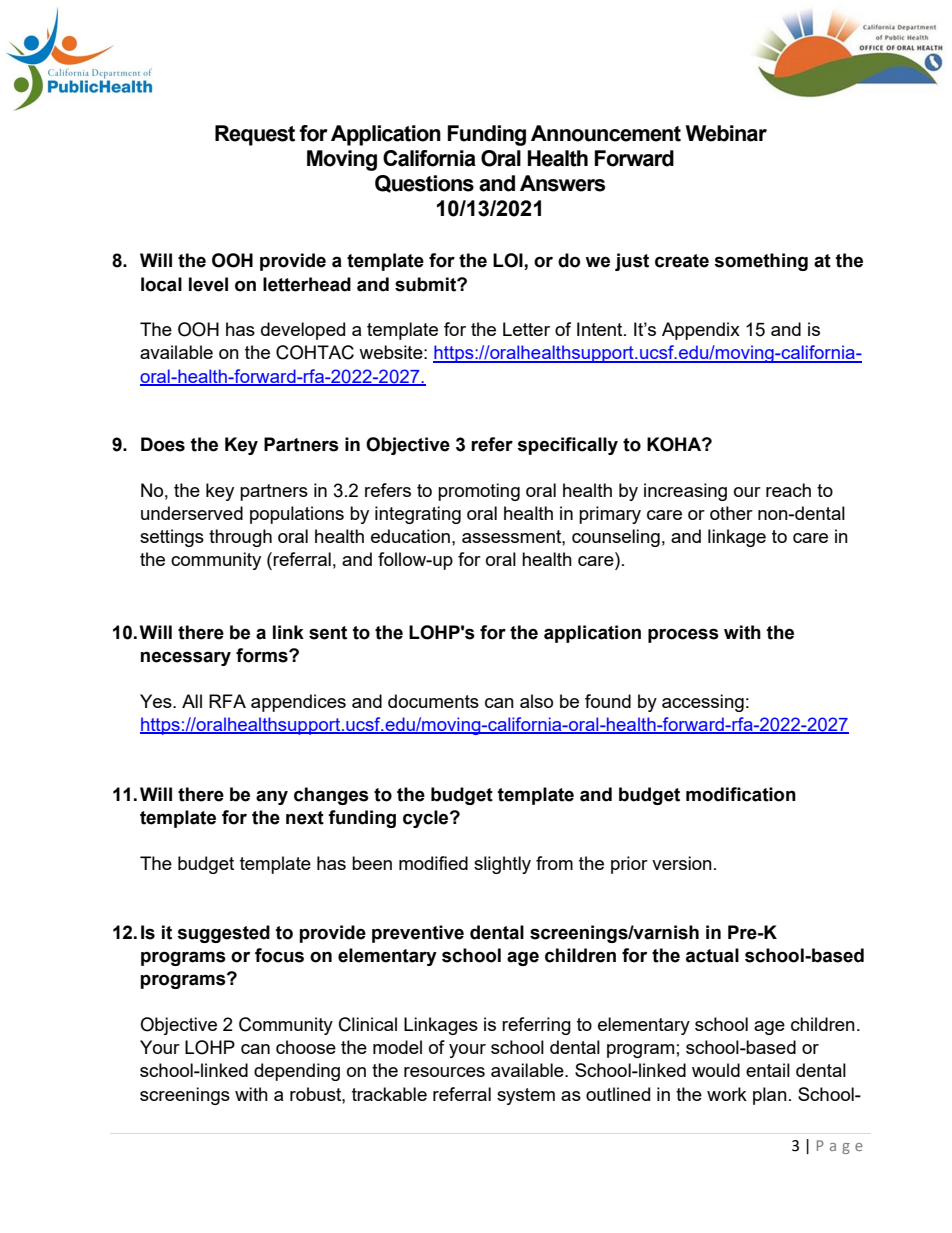 Image resolution: width=952 pixels, height=1233 pixels. Describe the element at coordinates (741, 794) in the document. I see `modification` at that location.
